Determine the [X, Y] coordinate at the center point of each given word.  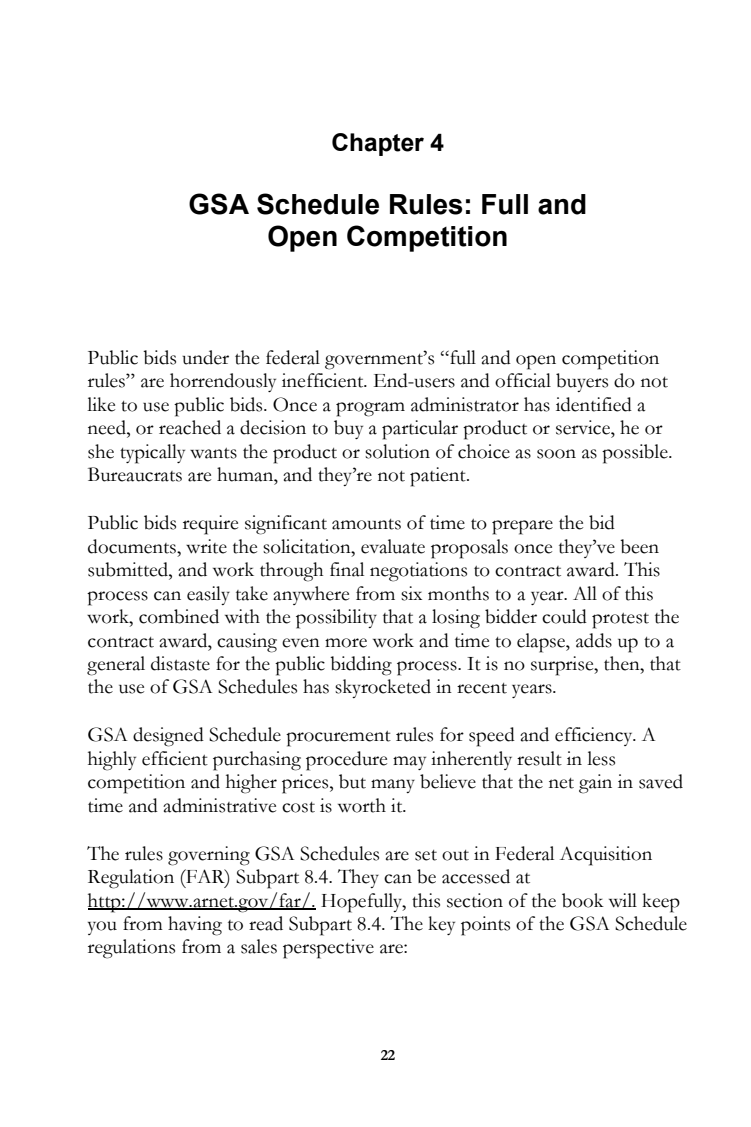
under [205, 357]
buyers [582, 382]
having [195, 926]
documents [133, 546]
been [639, 546]
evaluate [393, 546]
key [441, 925]
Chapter [378, 144]
